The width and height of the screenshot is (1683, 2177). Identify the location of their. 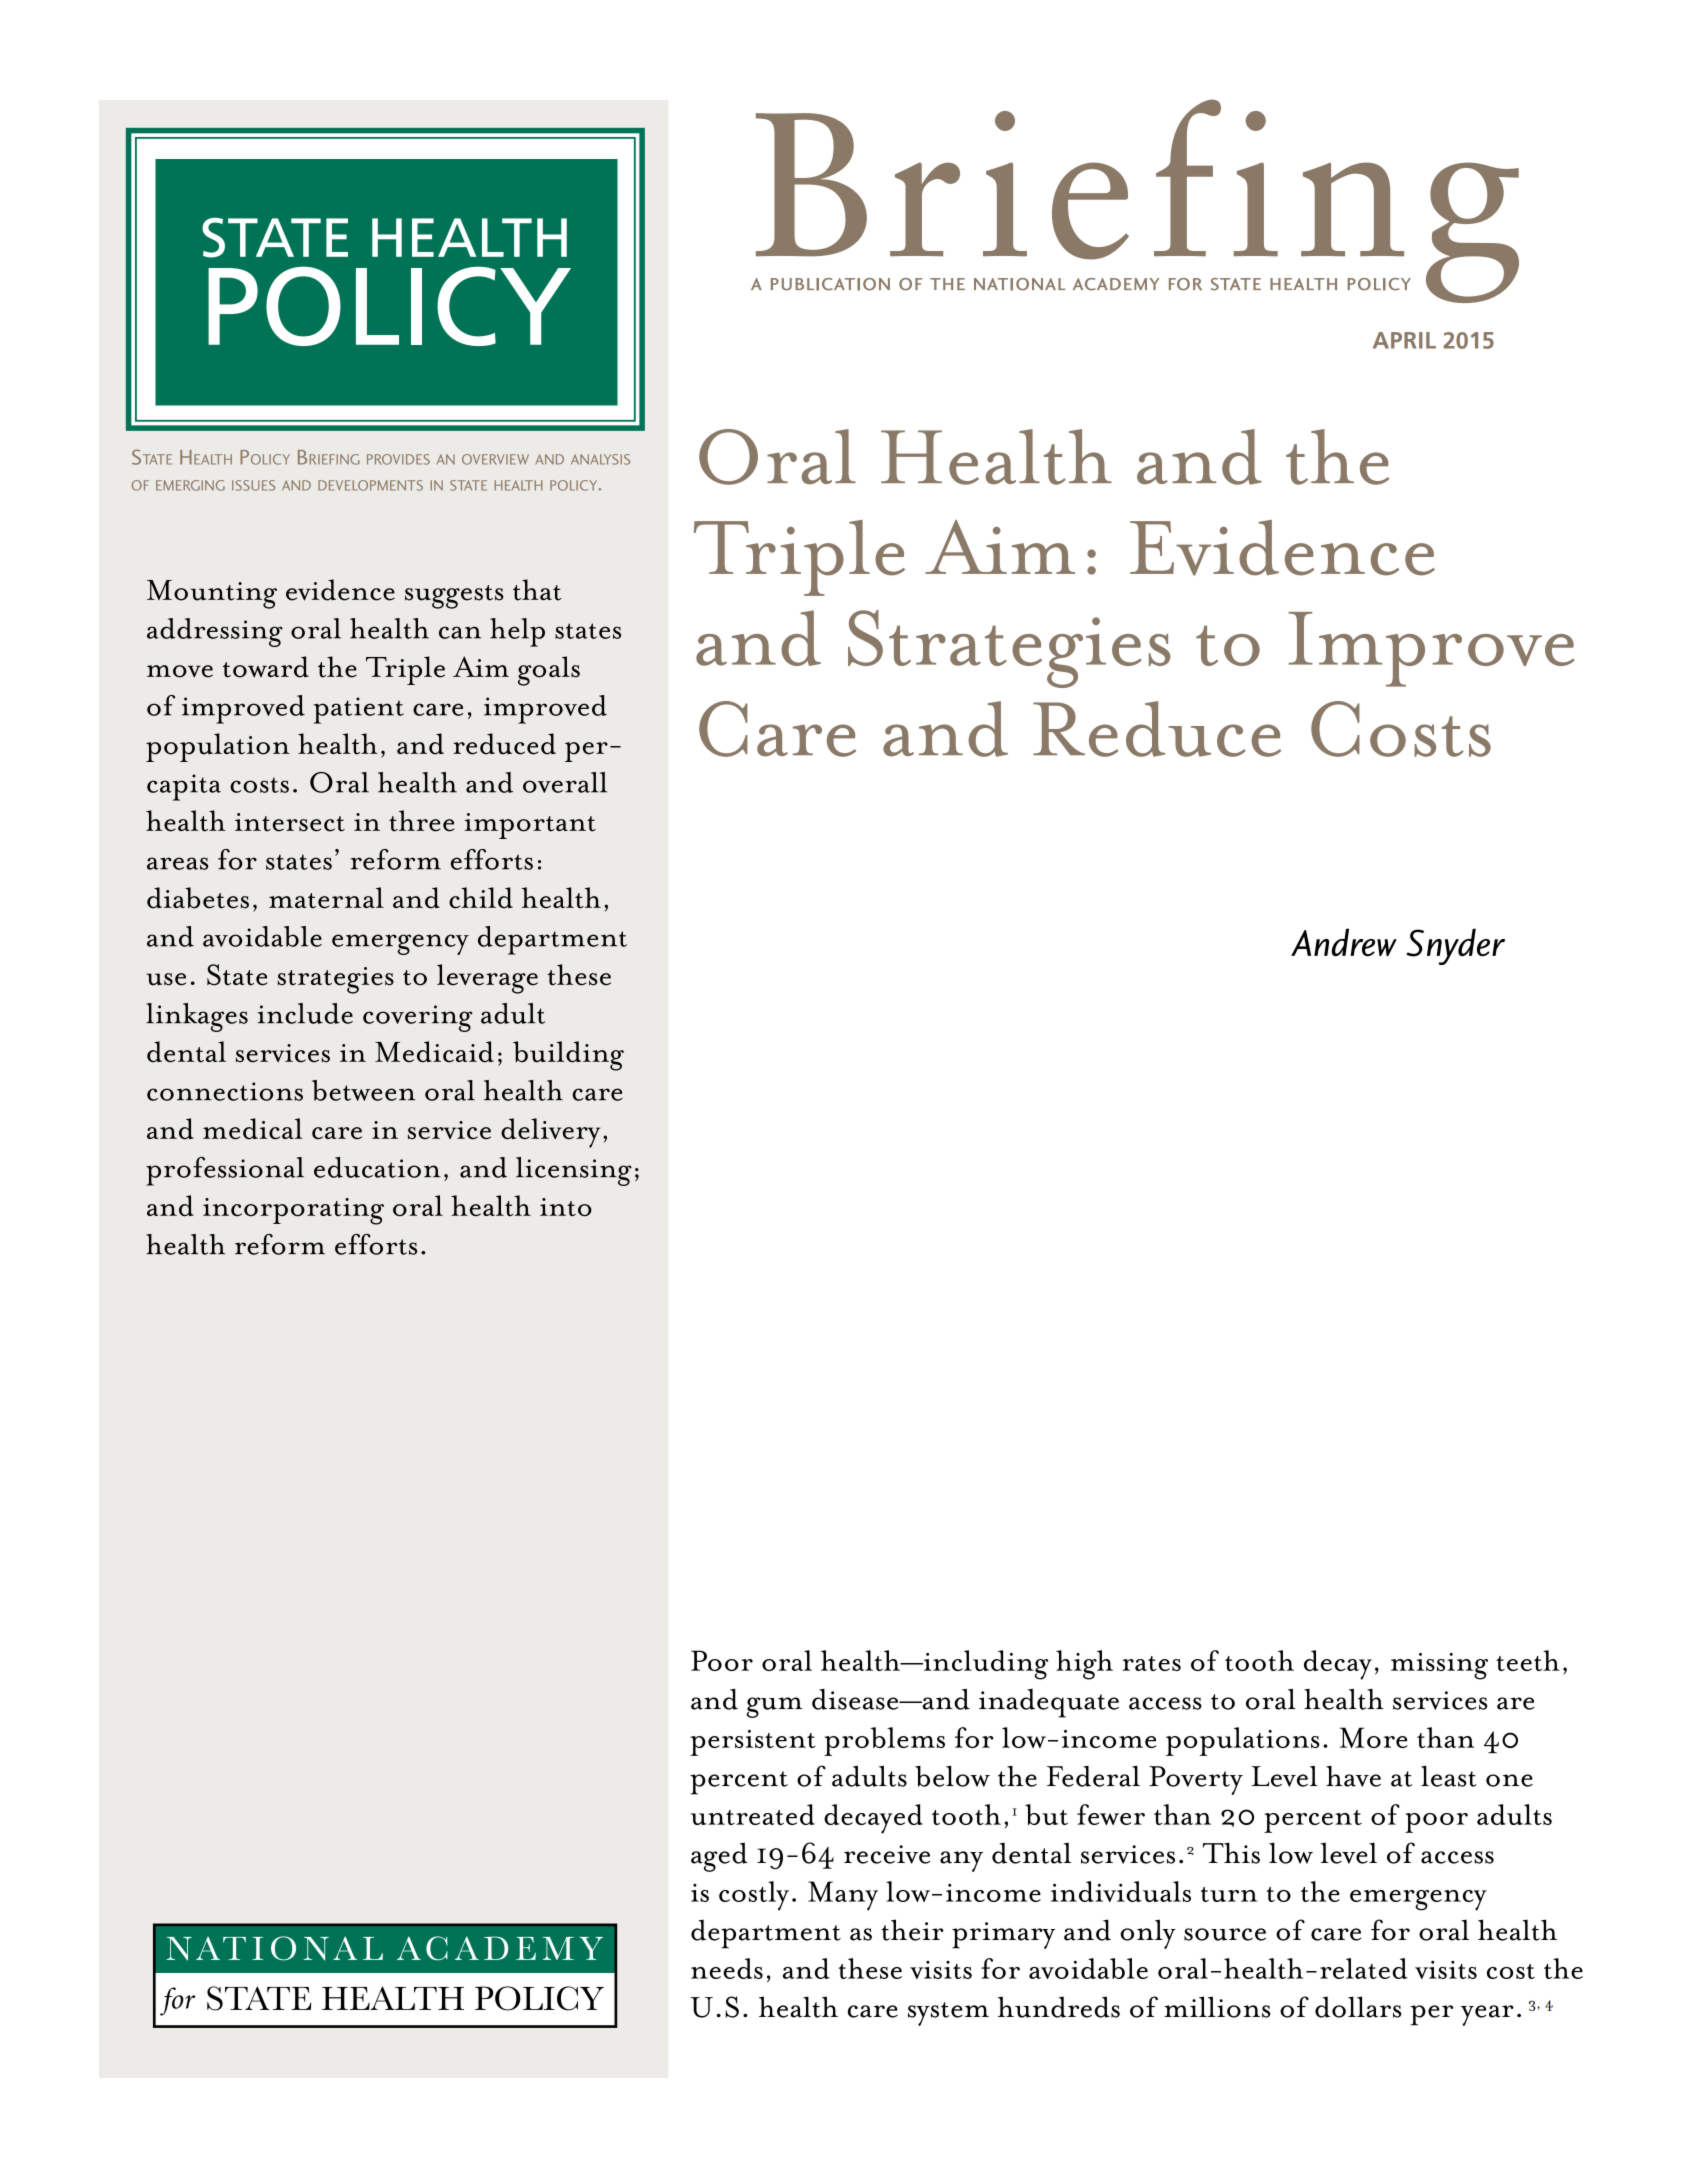
(912, 1930).
